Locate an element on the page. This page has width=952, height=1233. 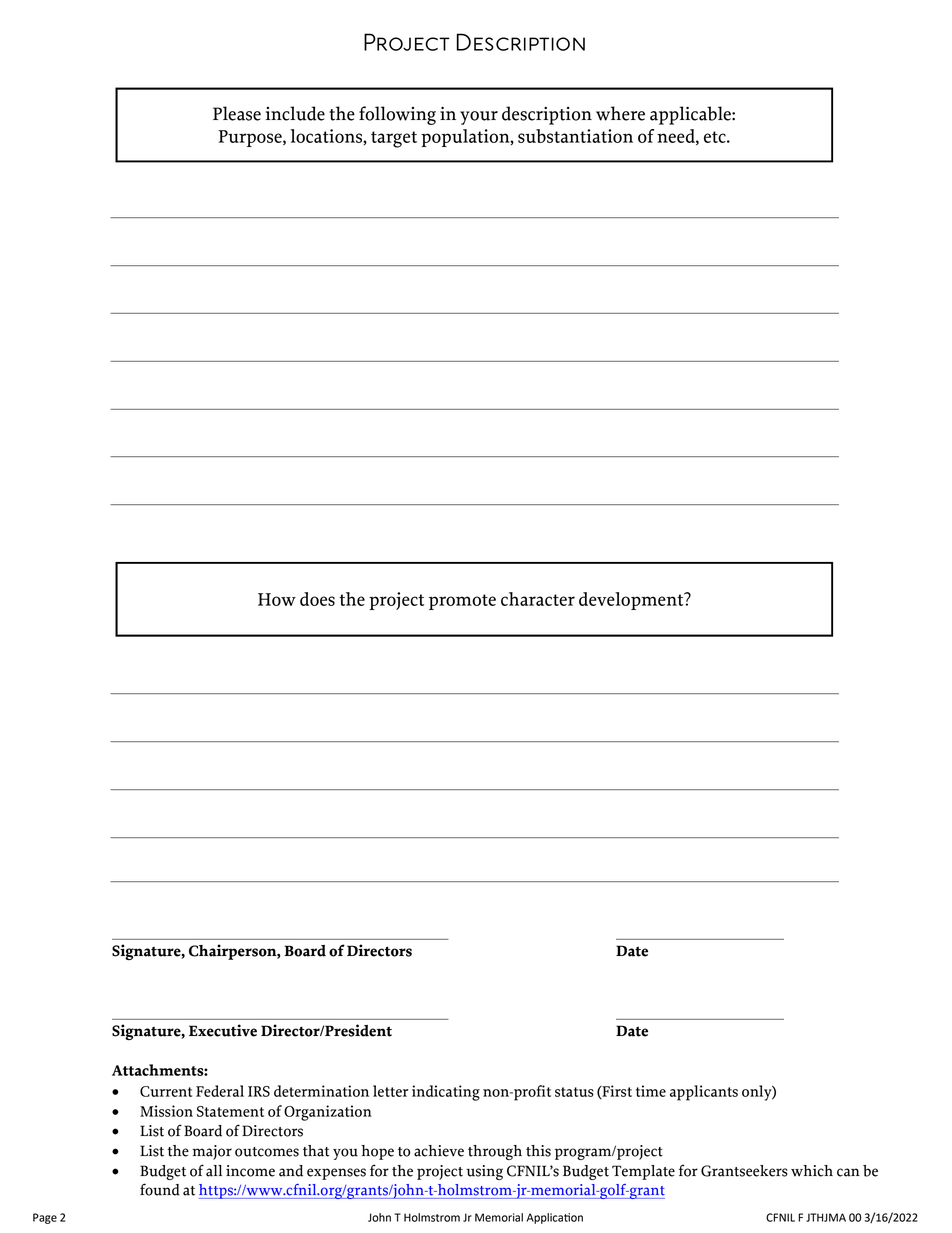
time is located at coordinates (651, 1091).
